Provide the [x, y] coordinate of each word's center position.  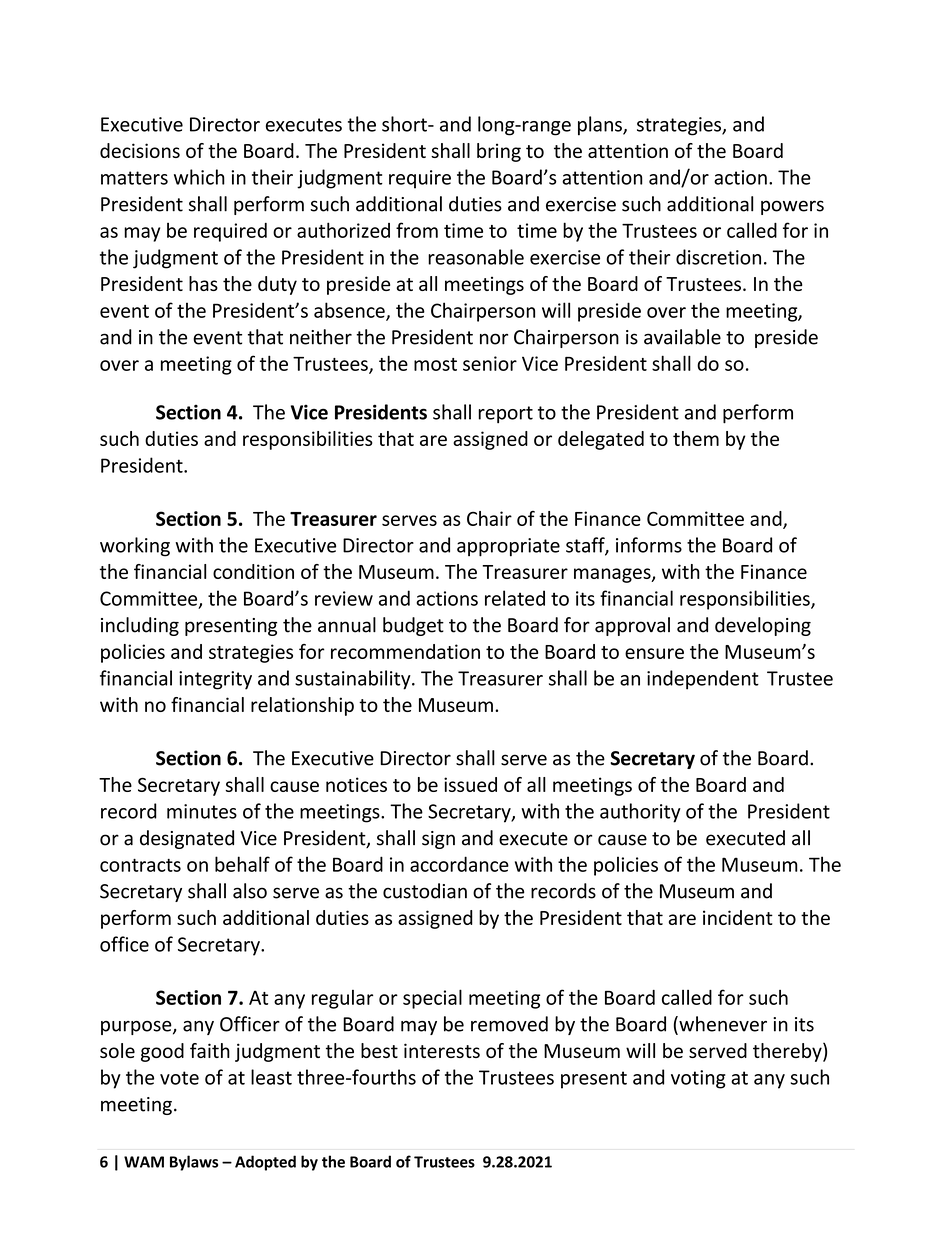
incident [738, 917]
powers [792, 207]
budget [413, 626]
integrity [215, 680]
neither [321, 337]
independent [703, 680]
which [199, 177]
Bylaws [194, 1163]
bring [499, 152]
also [250, 891]
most [435, 364]
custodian [425, 891]
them [696, 438]
